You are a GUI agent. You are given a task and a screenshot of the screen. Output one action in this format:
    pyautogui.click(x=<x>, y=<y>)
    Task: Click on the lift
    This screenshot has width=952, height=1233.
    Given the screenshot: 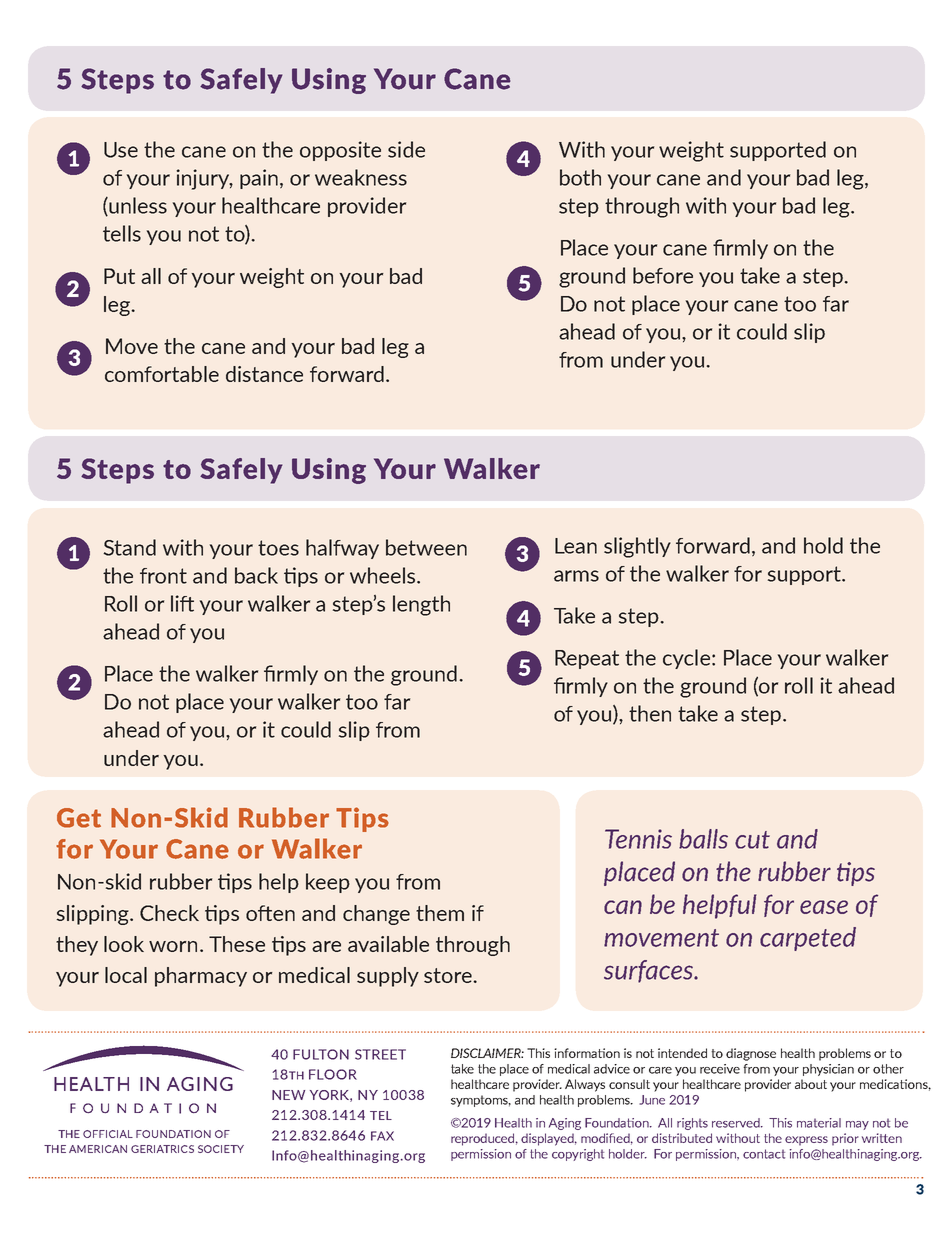 What is the action you would take?
    pyautogui.click(x=182, y=603)
